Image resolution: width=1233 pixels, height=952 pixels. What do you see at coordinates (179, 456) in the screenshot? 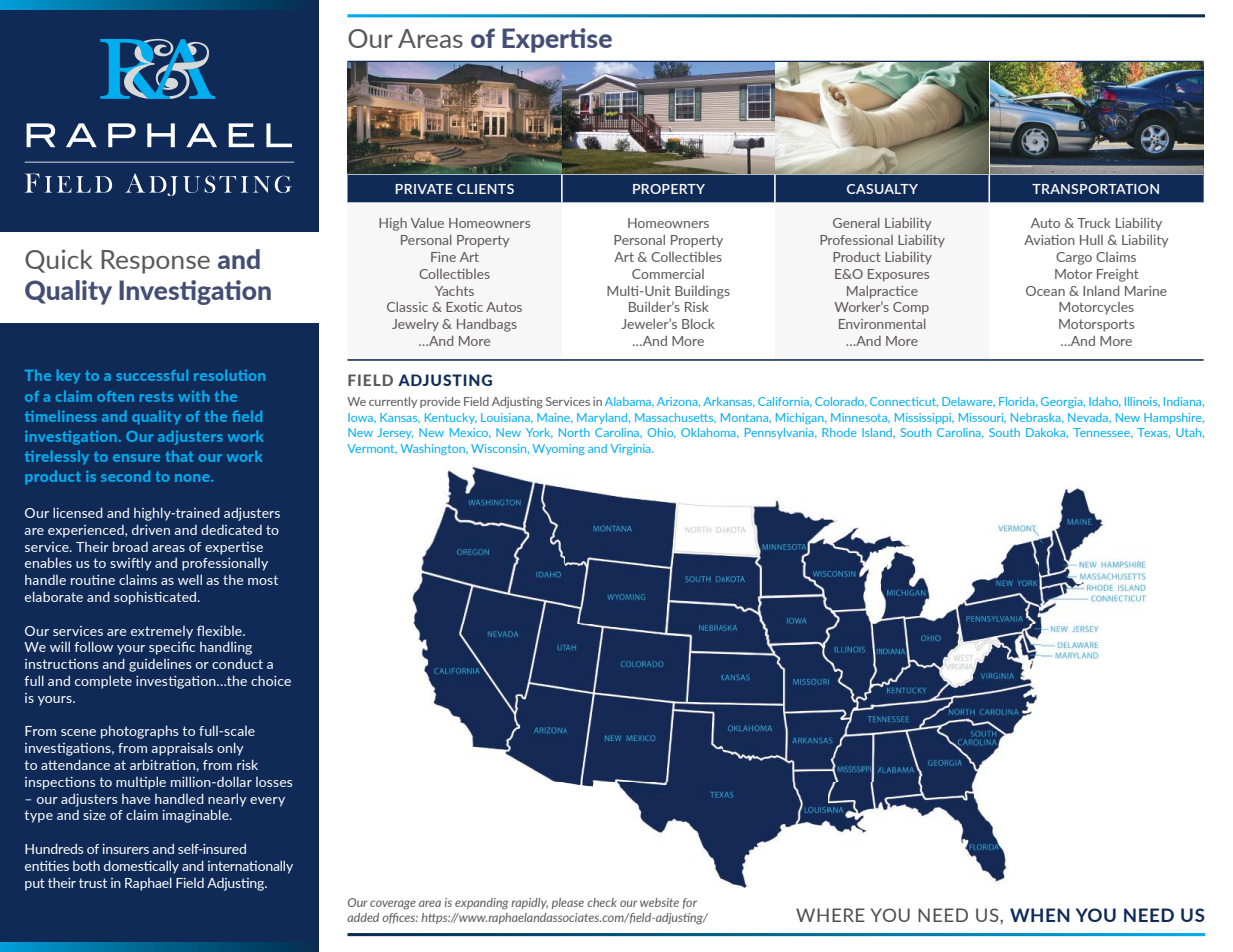
I see `that` at bounding box center [179, 456].
